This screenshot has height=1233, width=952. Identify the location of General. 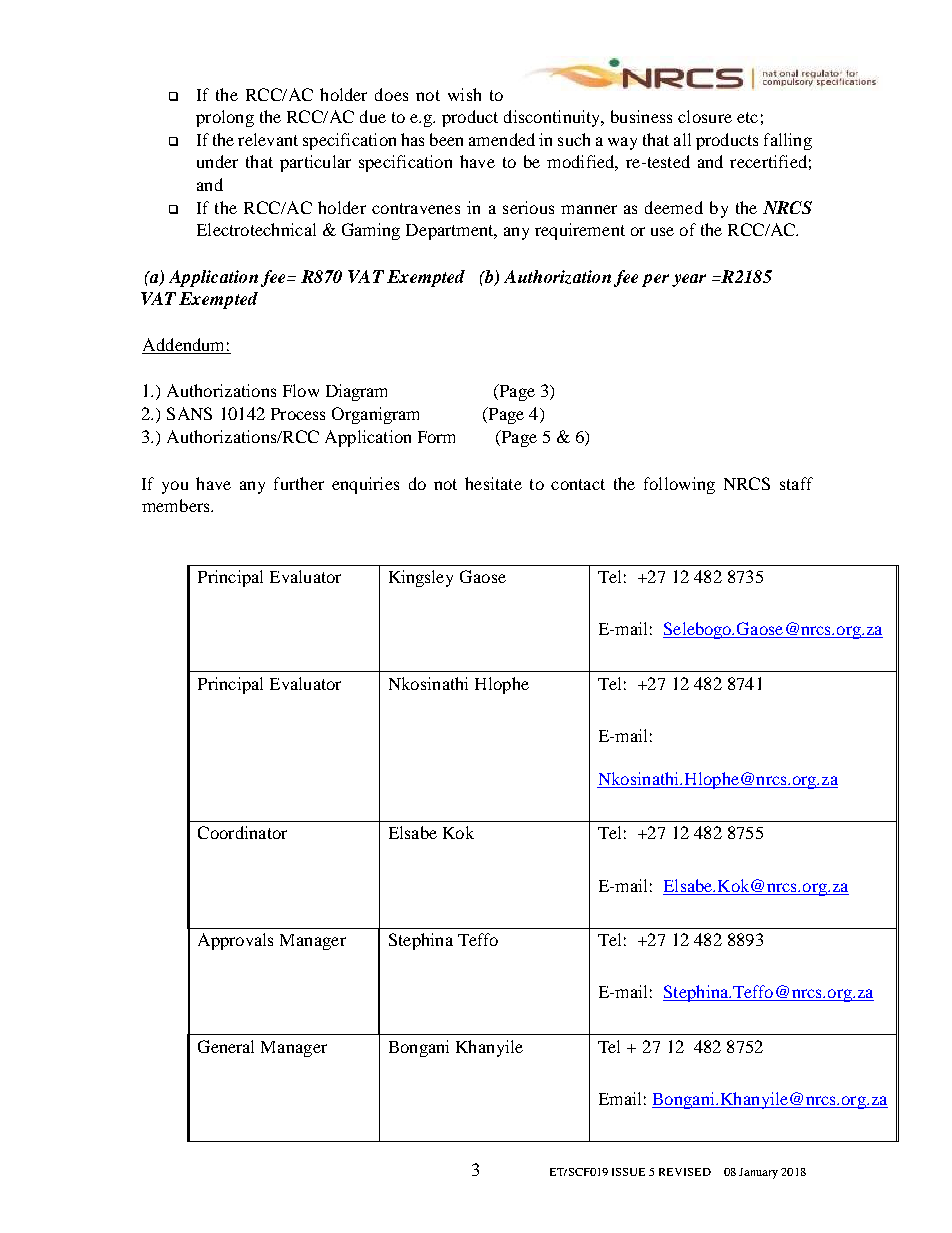
(226, 1046).
